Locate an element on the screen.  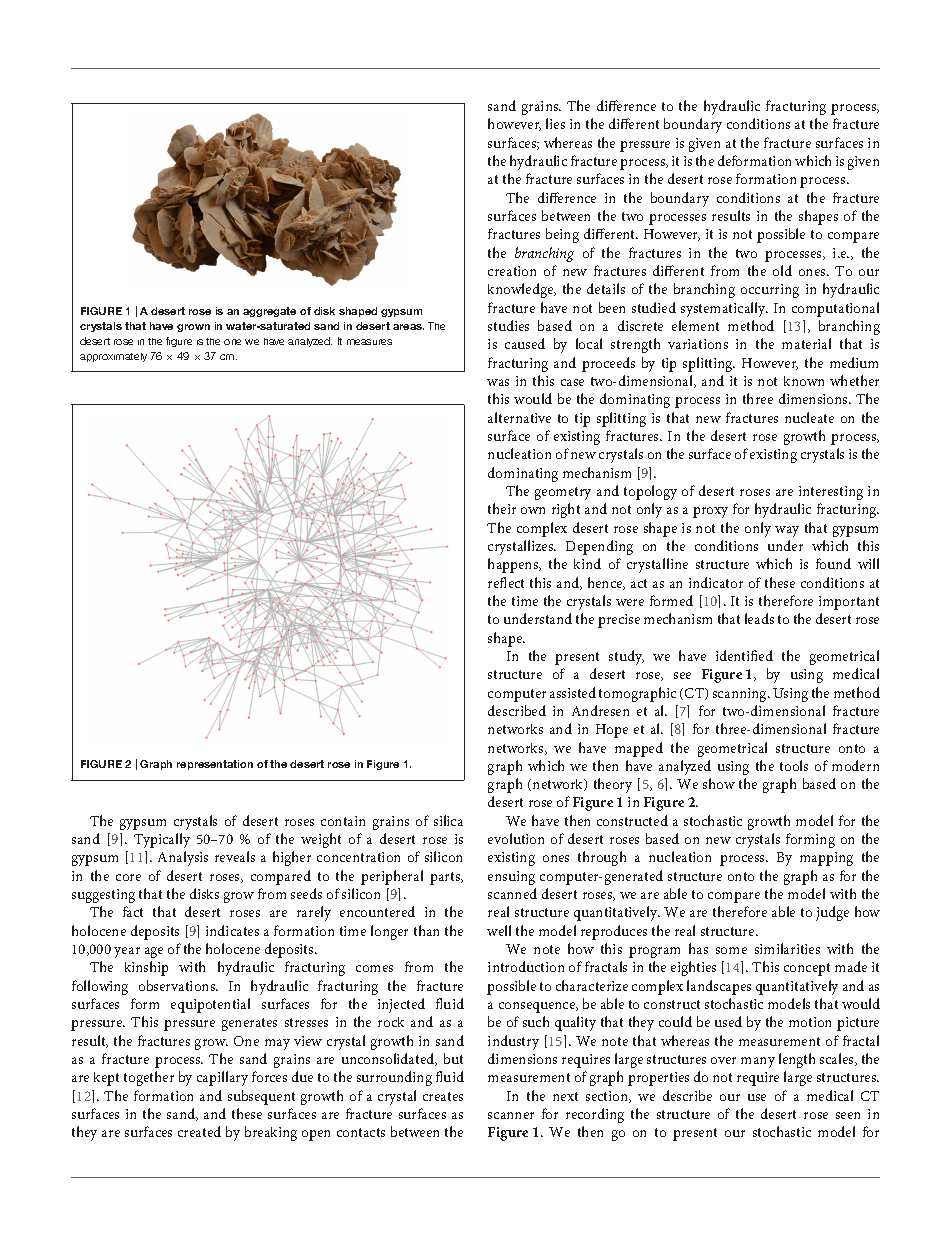
lies is located at coordinates (555, 123).
